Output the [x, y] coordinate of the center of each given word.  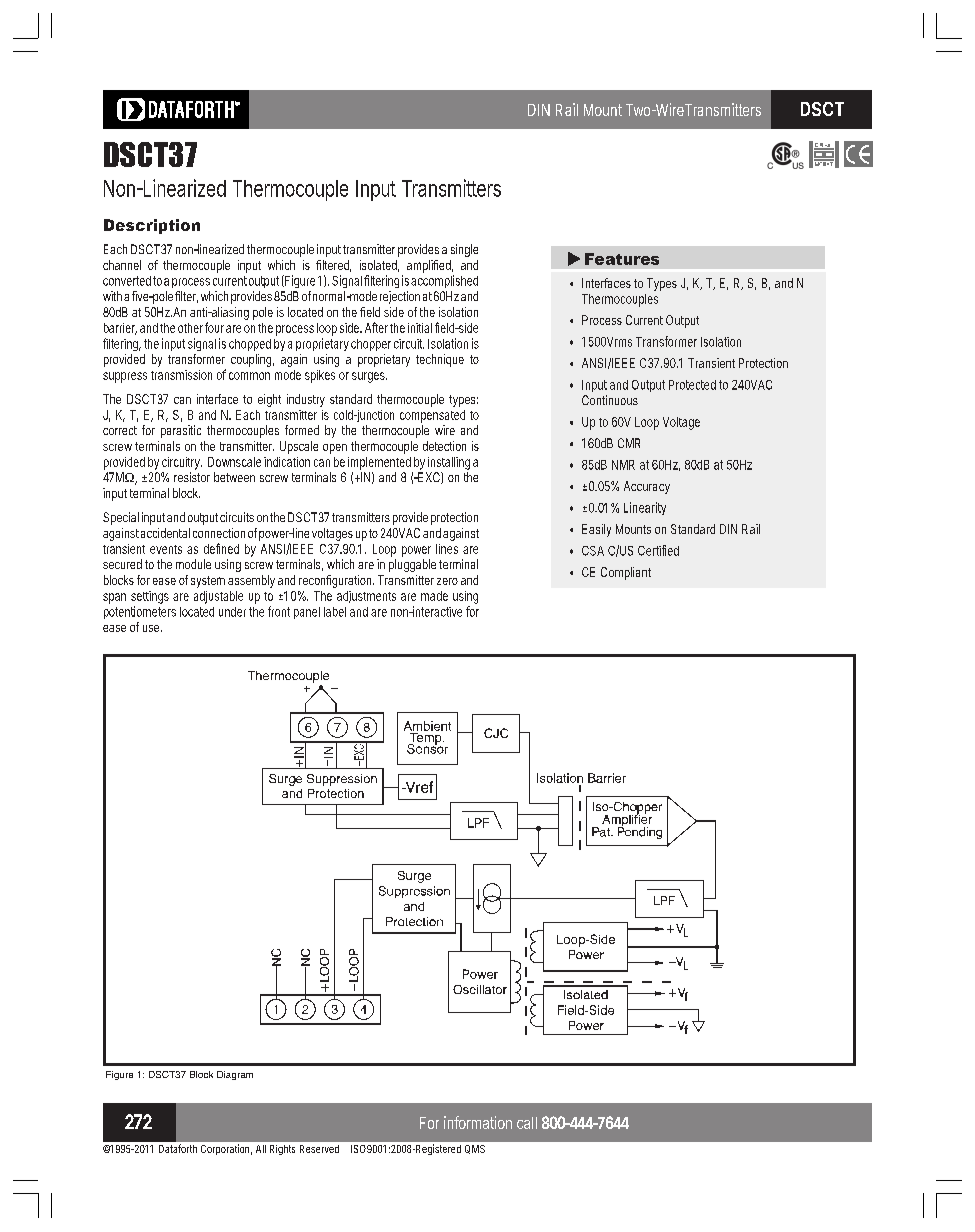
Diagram [235, 1075]
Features [622, 259]
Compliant [626, 573]
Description [152, 226]
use [152, 628]
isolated [379, 266]
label [335, 612]
